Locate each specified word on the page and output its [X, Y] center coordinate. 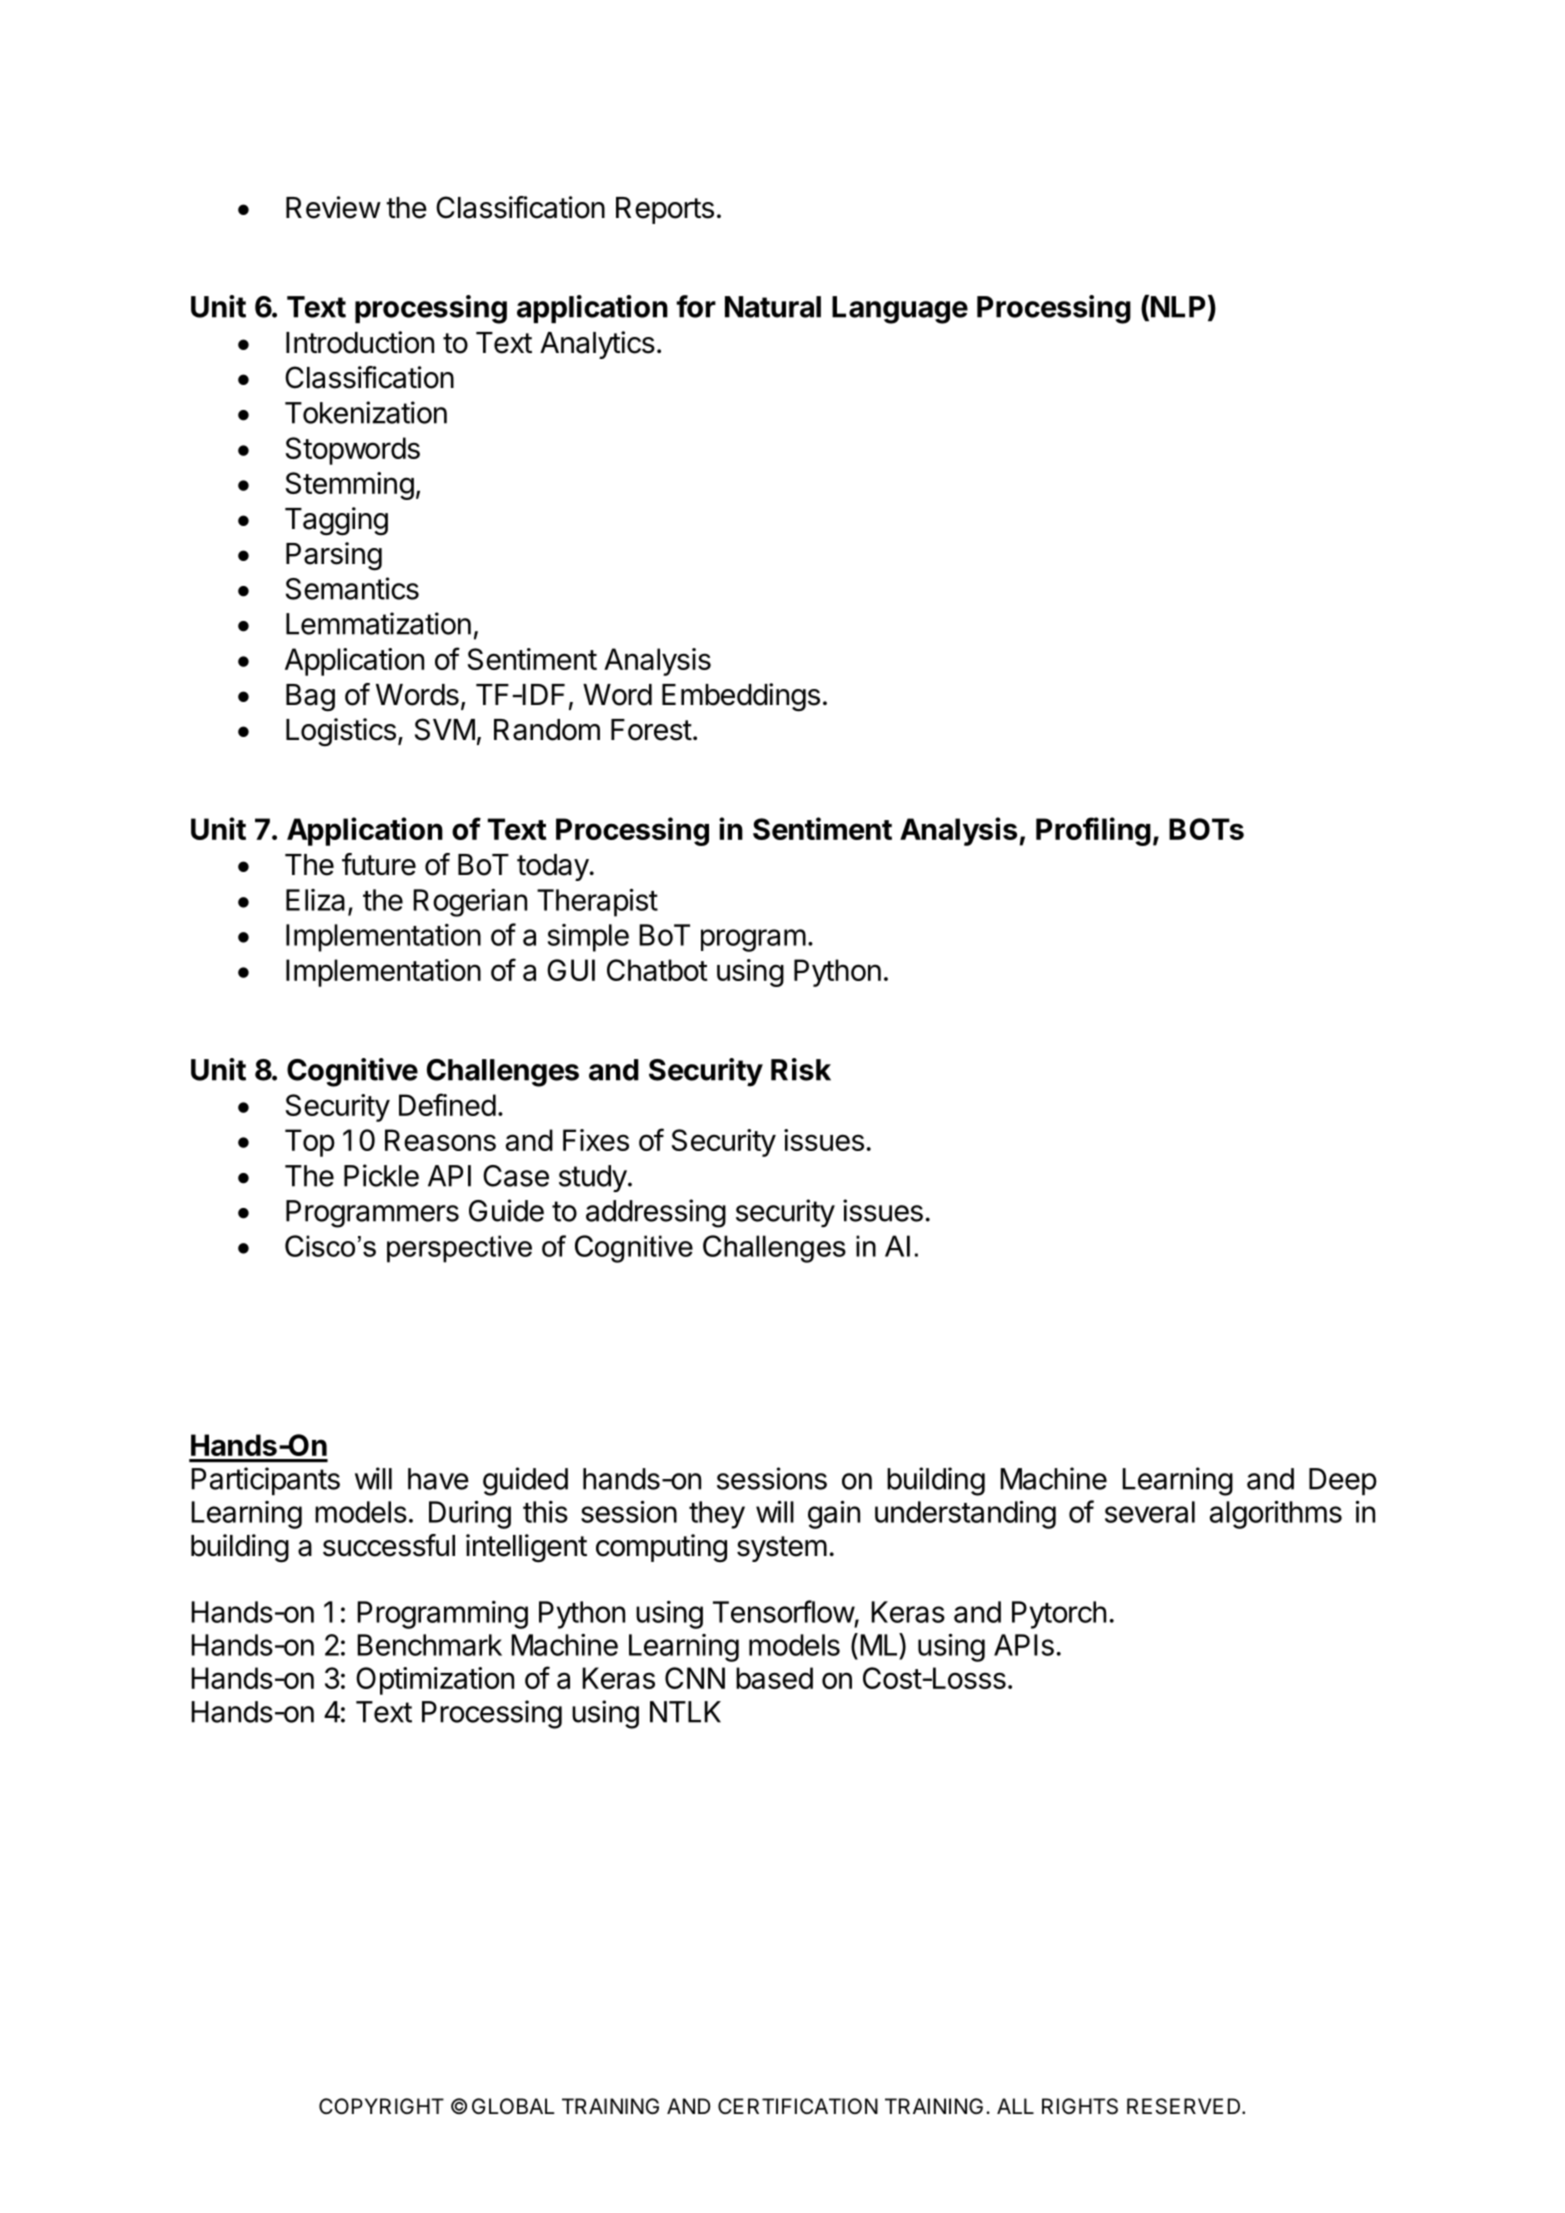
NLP [1176, 307]
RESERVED [1185, 2106]
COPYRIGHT [381, 2106]
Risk [801, 1069]
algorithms [1276, 1514]
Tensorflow [784, 1611]
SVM [445, 729]
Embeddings [741, 697]
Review [333, 207]
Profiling [1093, 831]
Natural [773, 307]
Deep [1343, 1481]
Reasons [440, 1140]
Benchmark [429, 1645]
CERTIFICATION [798, 2106]
